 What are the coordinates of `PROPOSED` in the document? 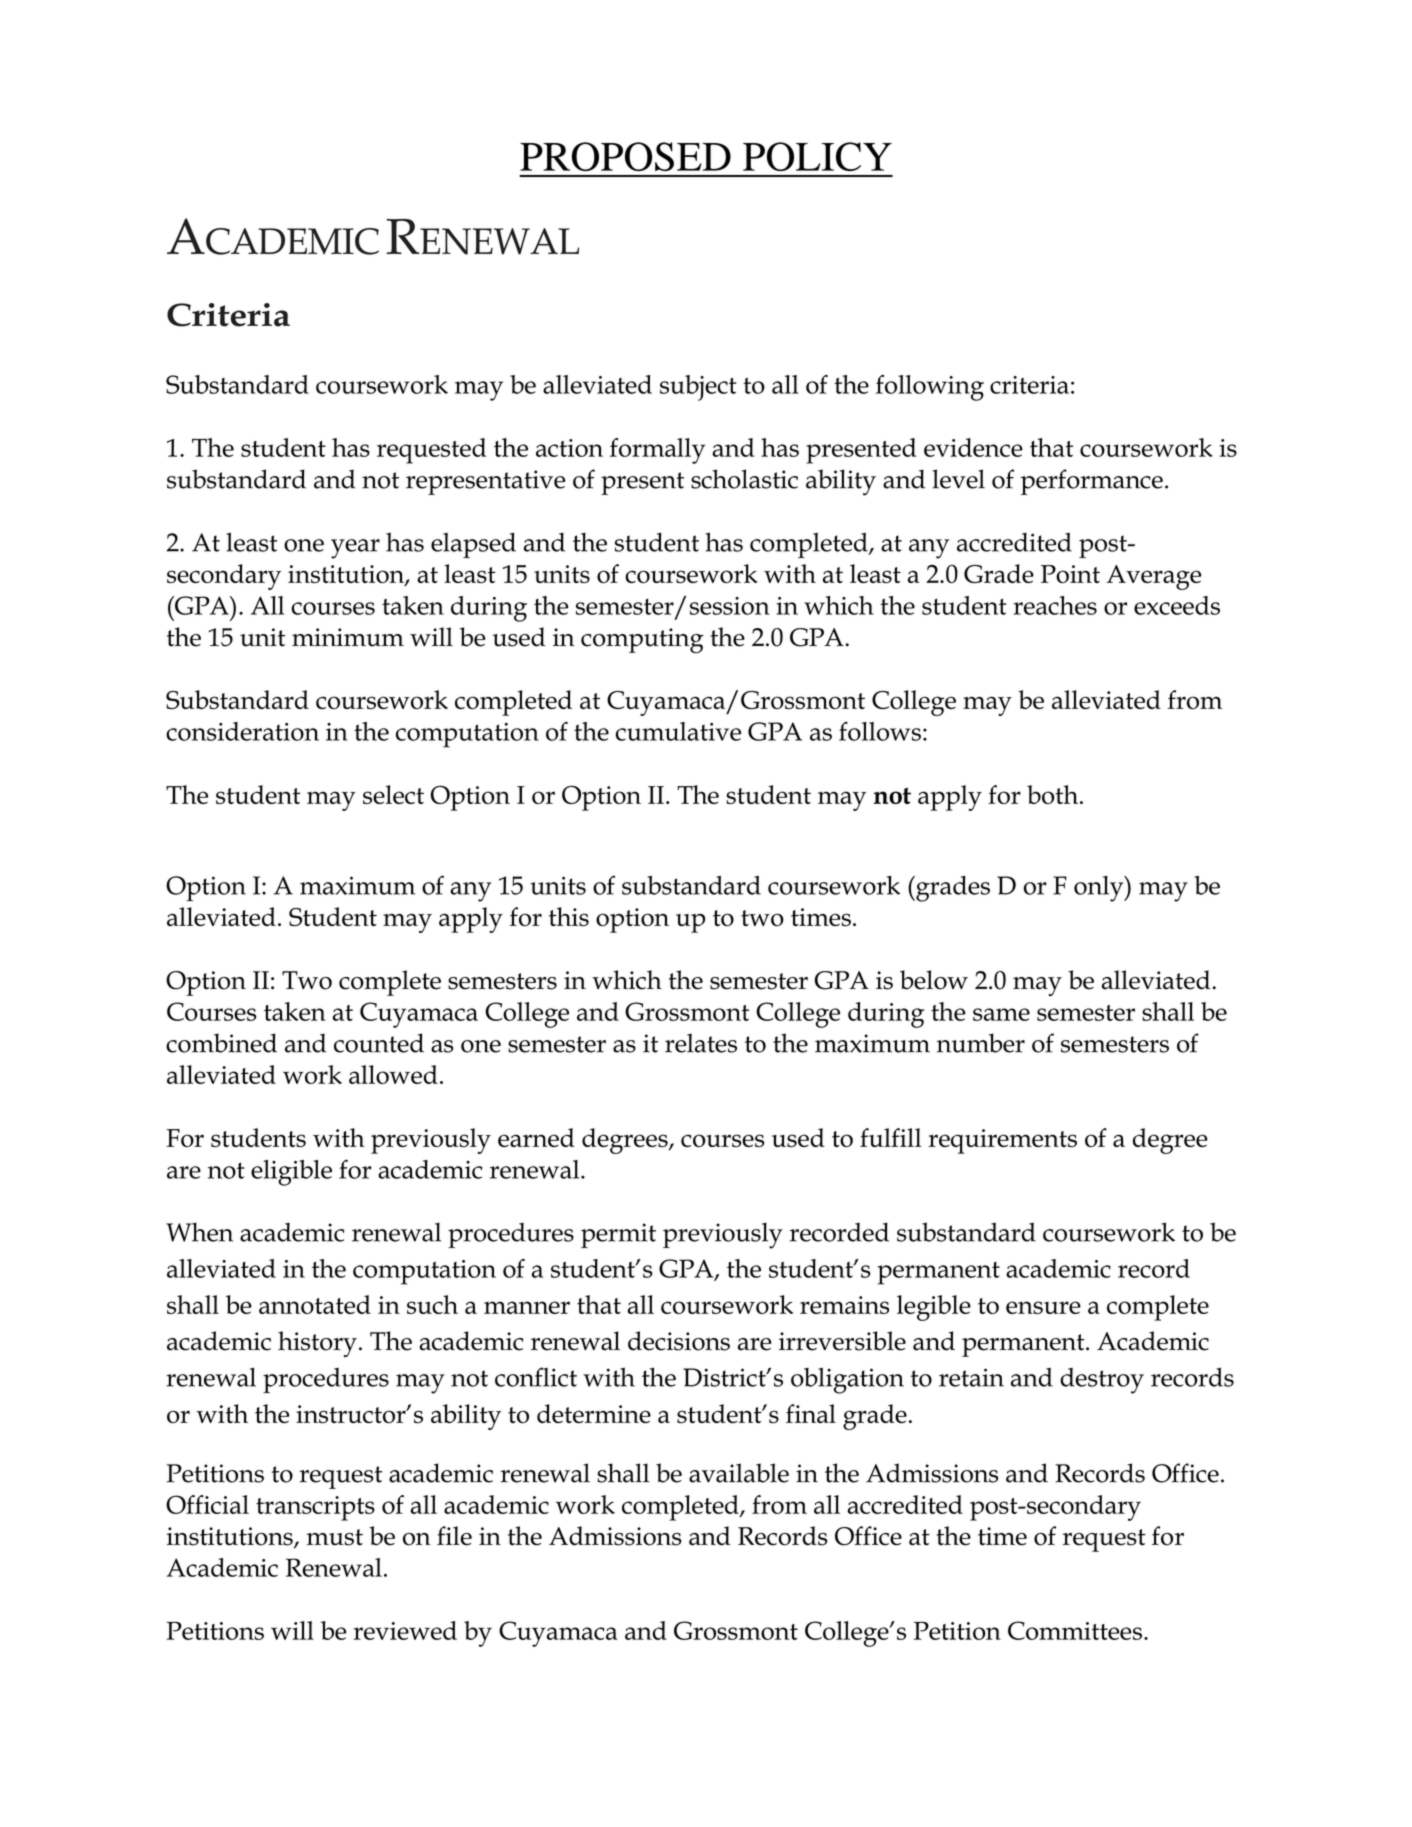 It's located at (625, 156).
